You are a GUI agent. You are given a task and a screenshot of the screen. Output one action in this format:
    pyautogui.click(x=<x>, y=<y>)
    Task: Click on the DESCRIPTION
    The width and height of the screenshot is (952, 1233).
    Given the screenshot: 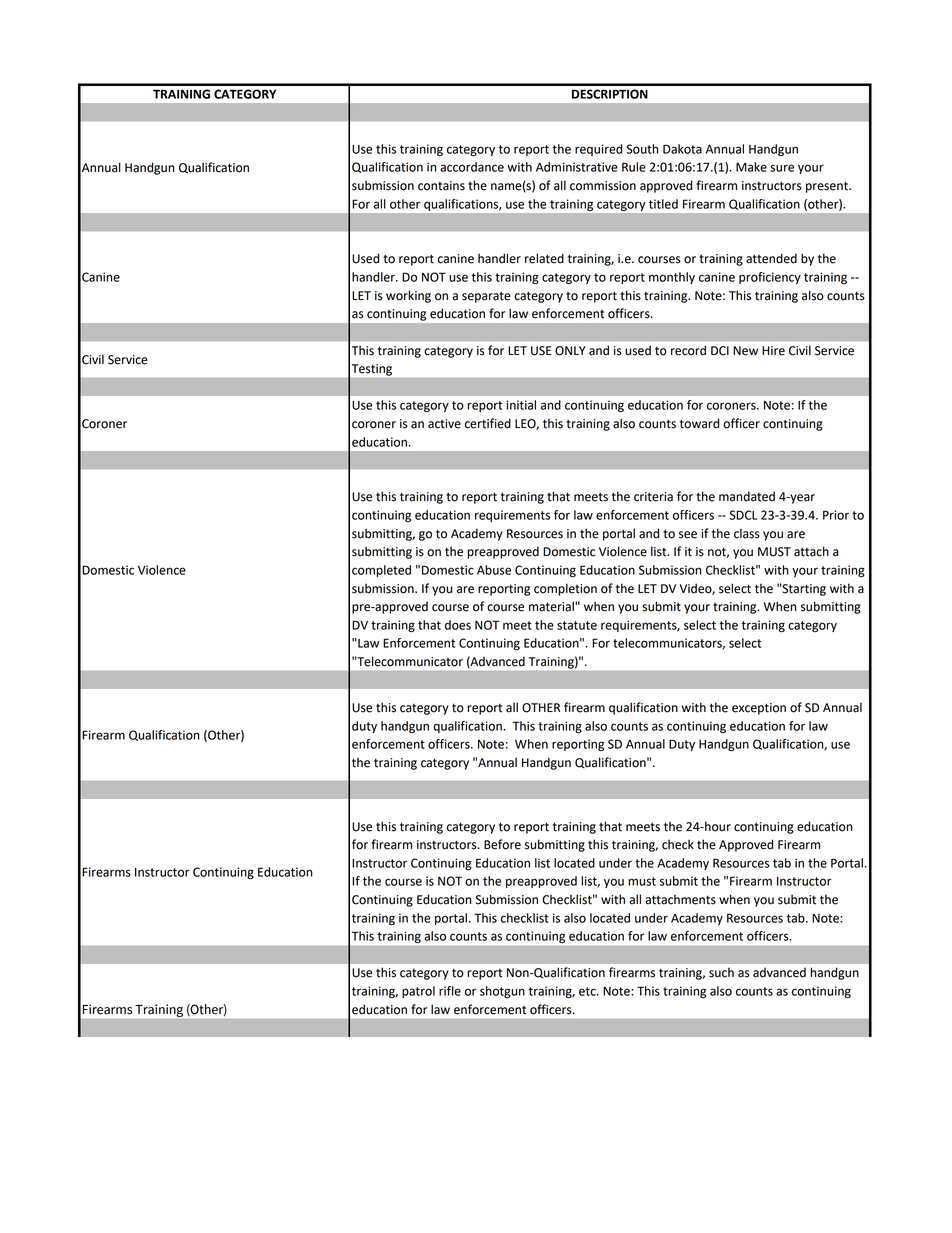 What is the action you would take?
    pyautogui.click(x=610, y=94)
